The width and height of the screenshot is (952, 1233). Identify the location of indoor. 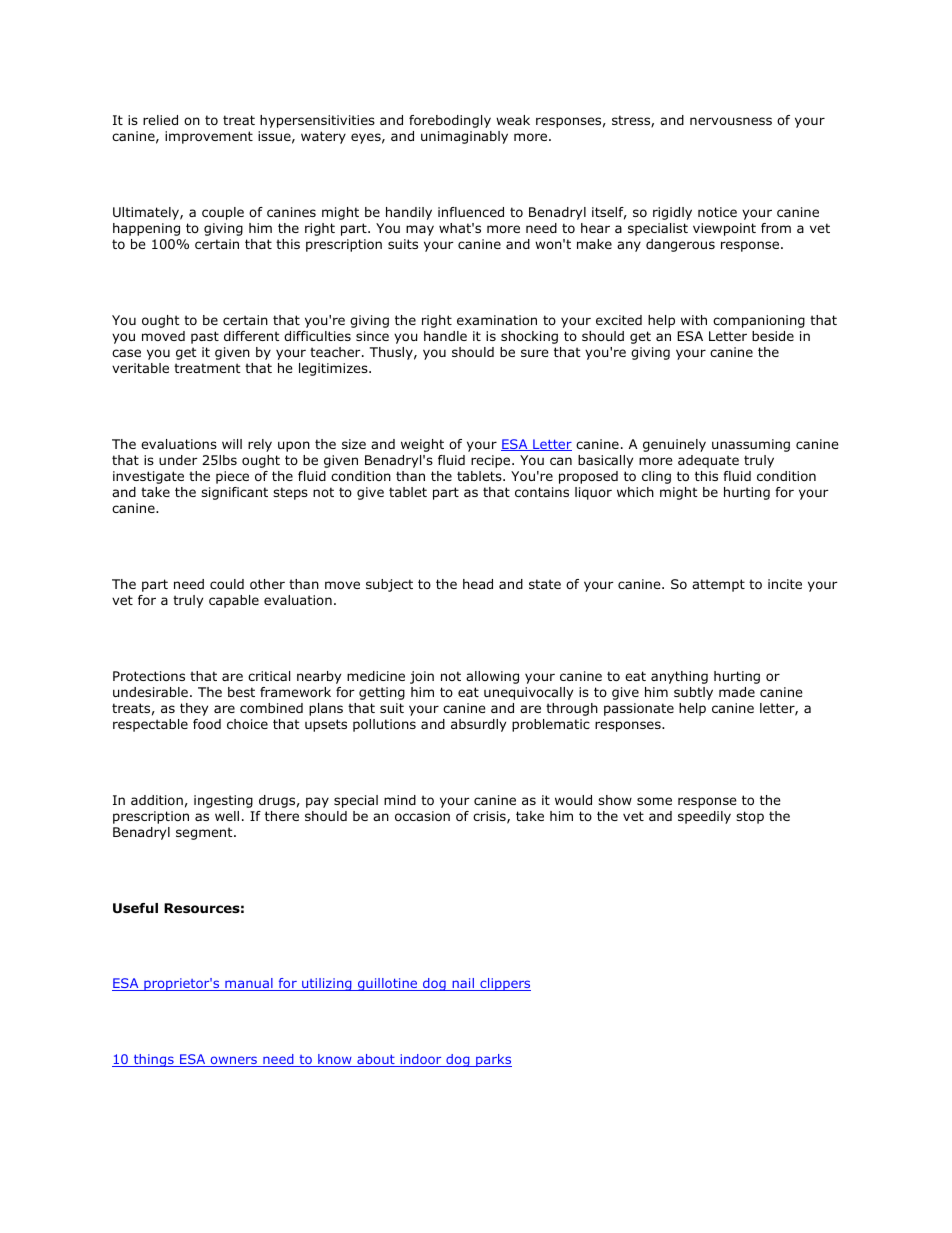
(421, 1060).
